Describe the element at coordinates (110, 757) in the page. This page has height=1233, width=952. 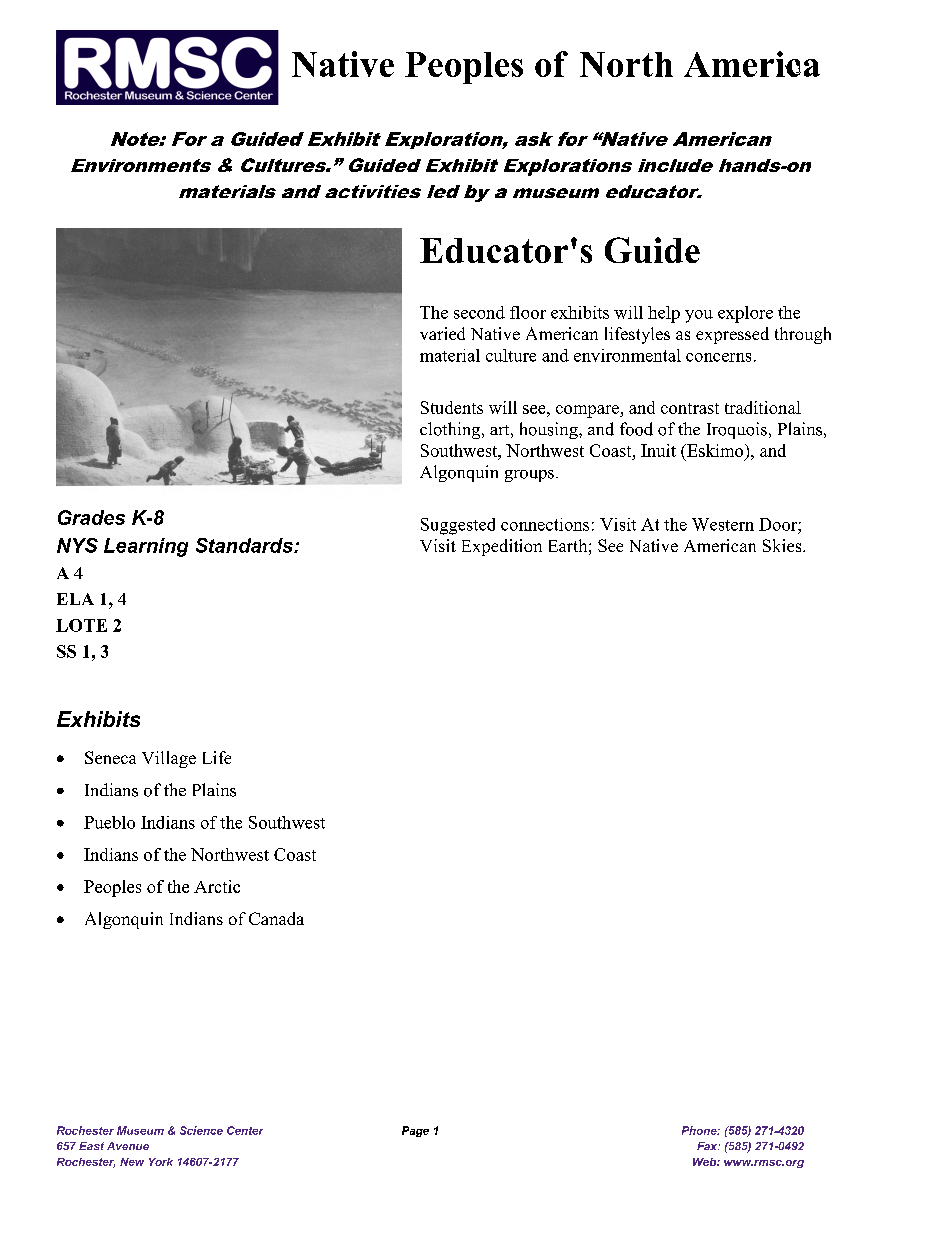
I see `Seneca` at that location.
